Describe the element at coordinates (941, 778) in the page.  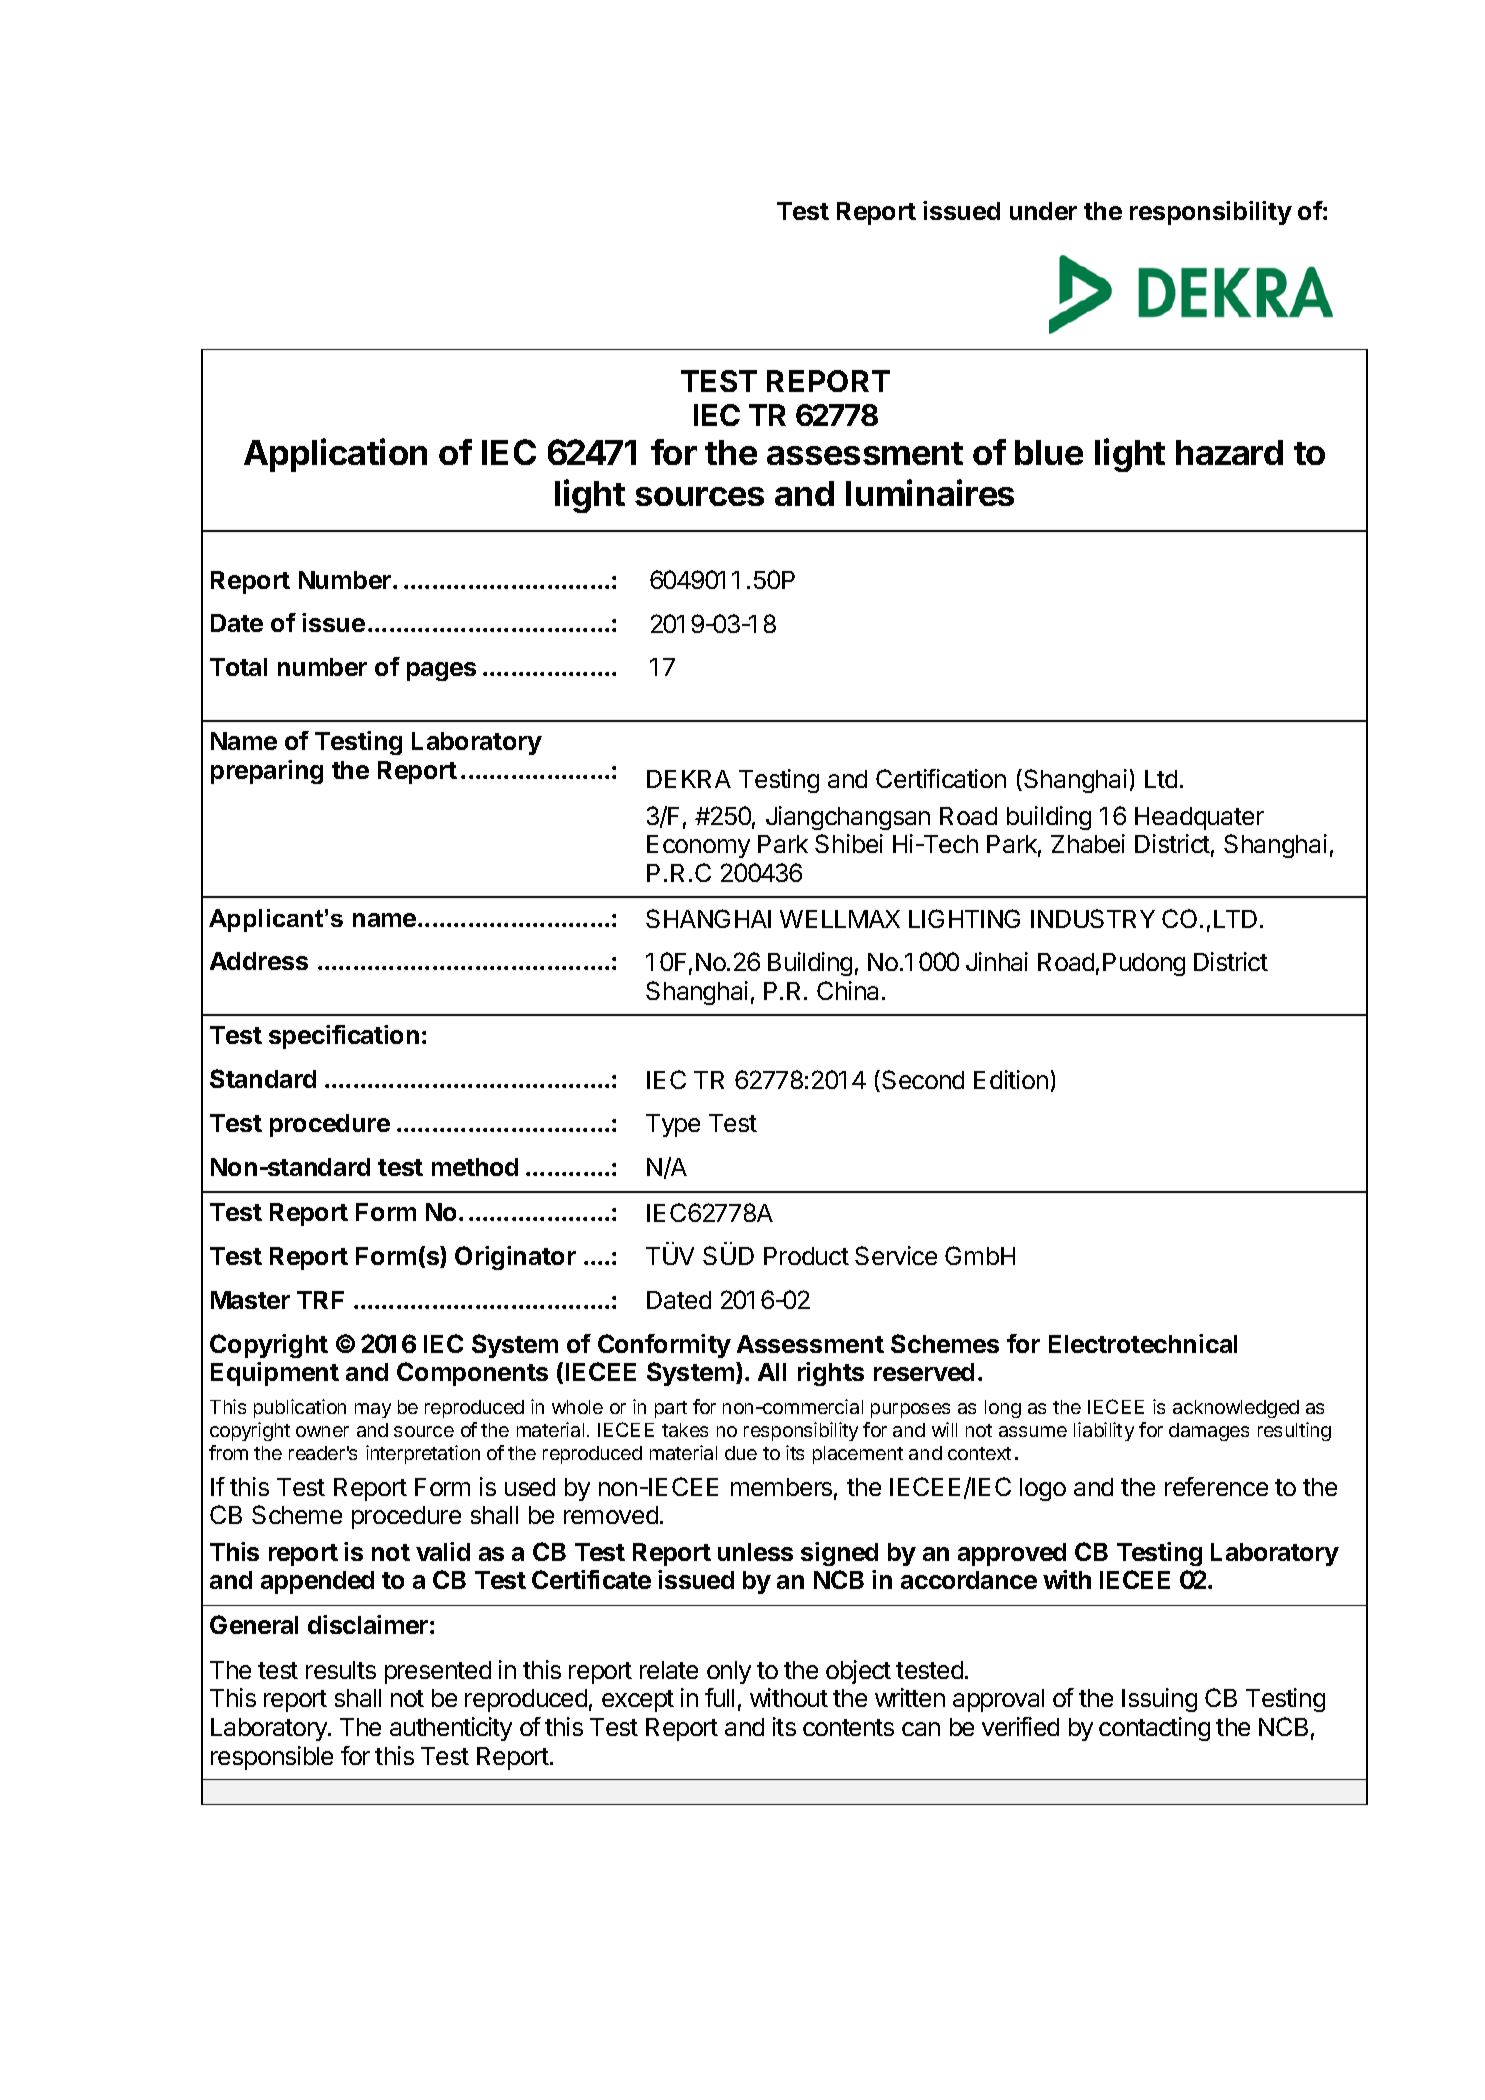
I see `Certification` at that location.
